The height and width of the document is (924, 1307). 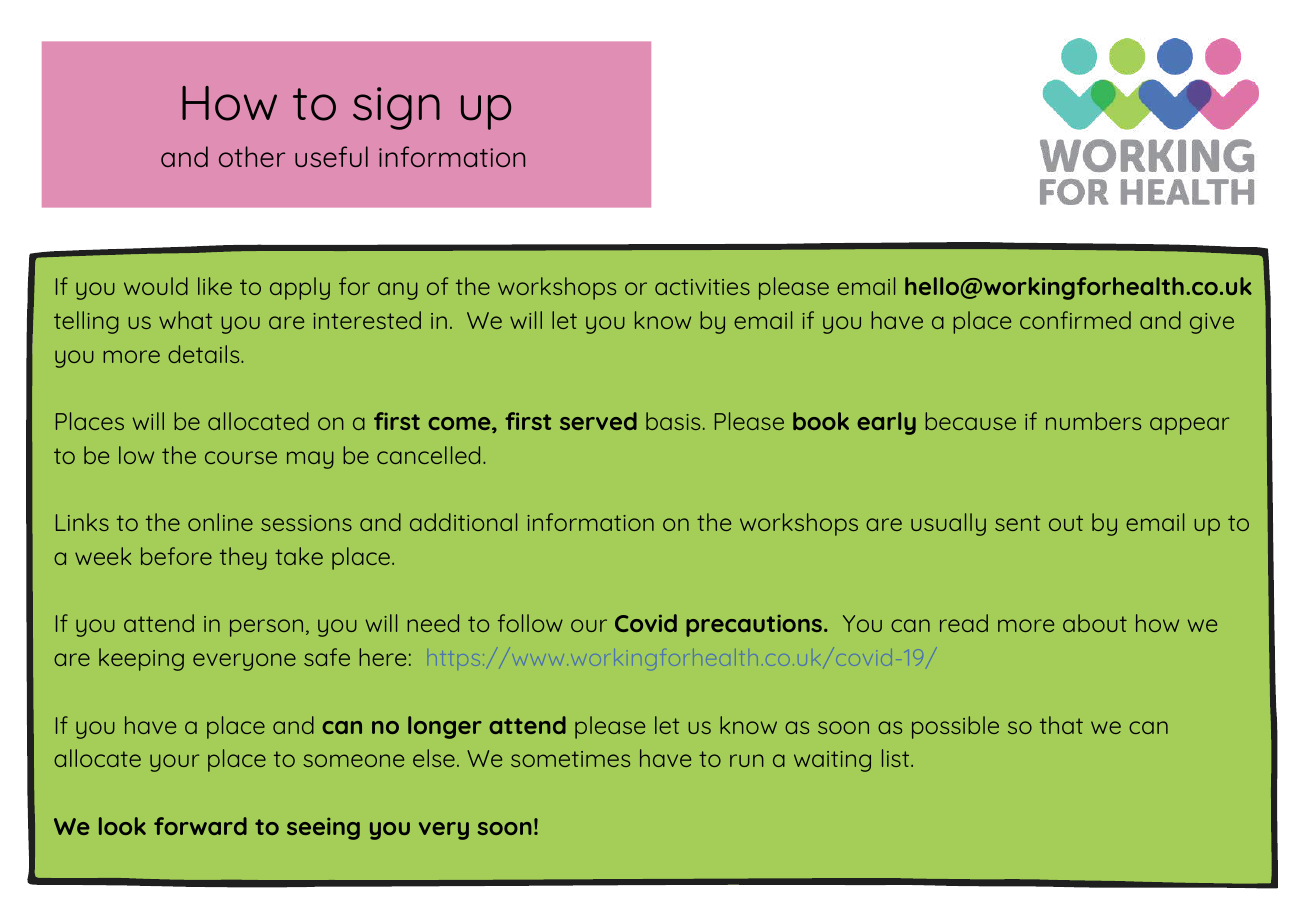 I want to click on numbers, so click(x=1093, y=421).
